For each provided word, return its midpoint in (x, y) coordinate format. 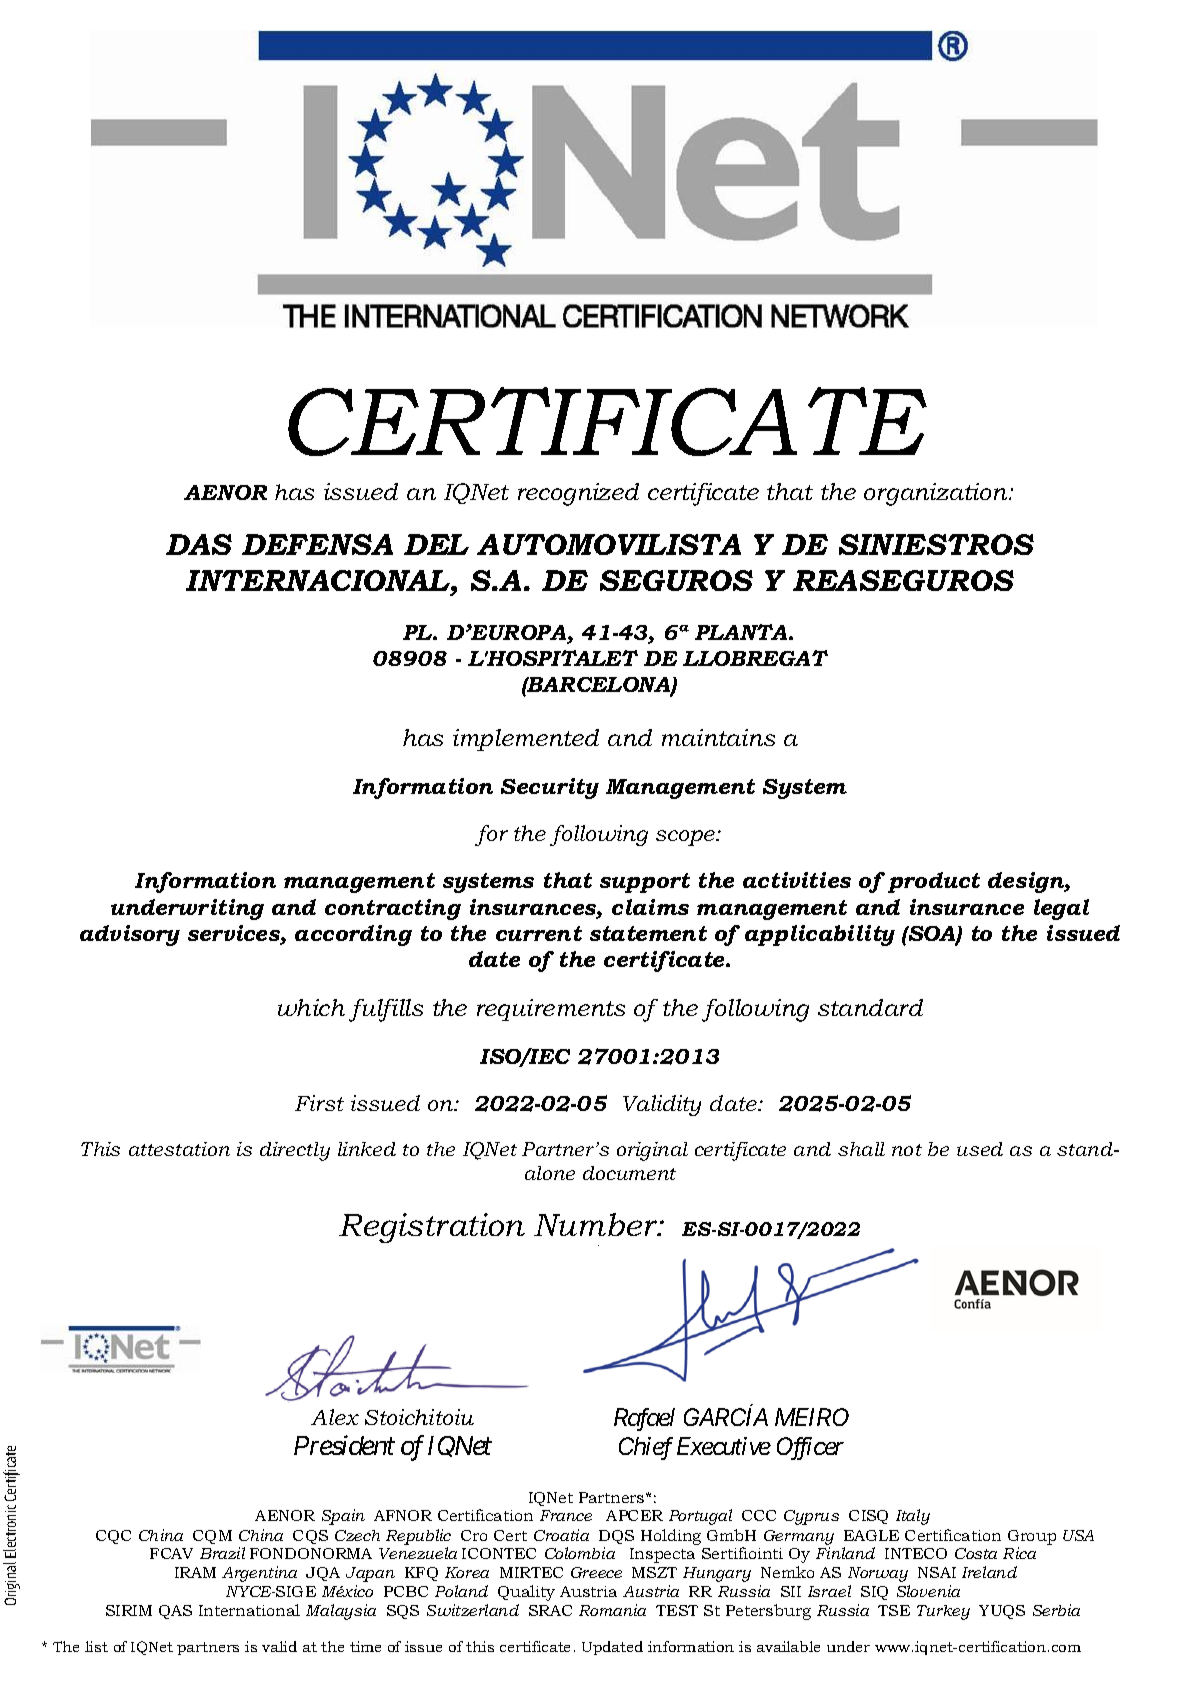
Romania (612, 1610)
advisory (130, 935)
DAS (199, 544)
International (249, 1610)
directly (295, 1151)
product (934, 882)
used (980, 1149)
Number (597, 1224)
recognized (578, 494)
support (645, 883)
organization (937, 494)
